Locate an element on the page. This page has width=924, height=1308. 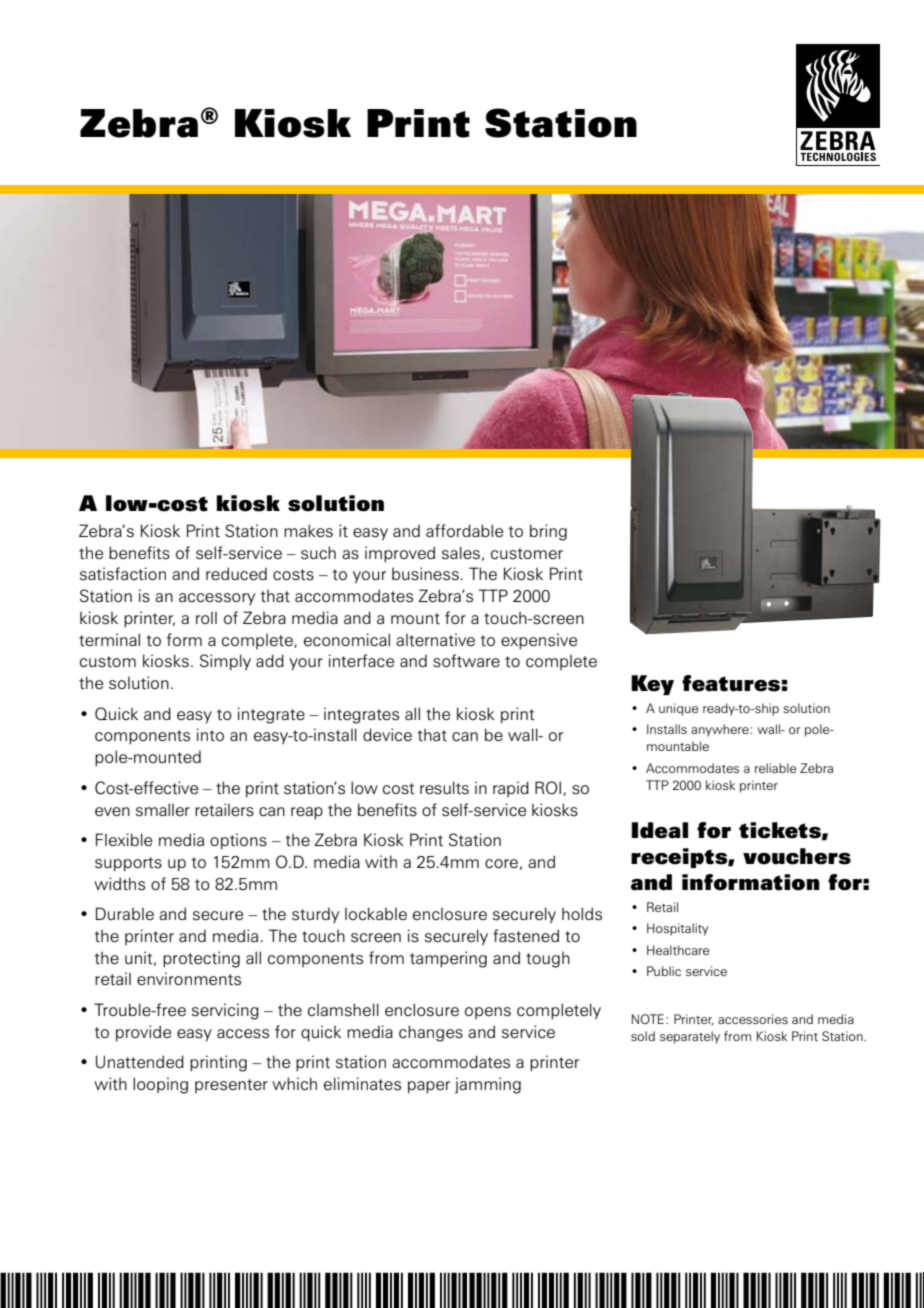
smaller is located at coordinates (163, 810).
